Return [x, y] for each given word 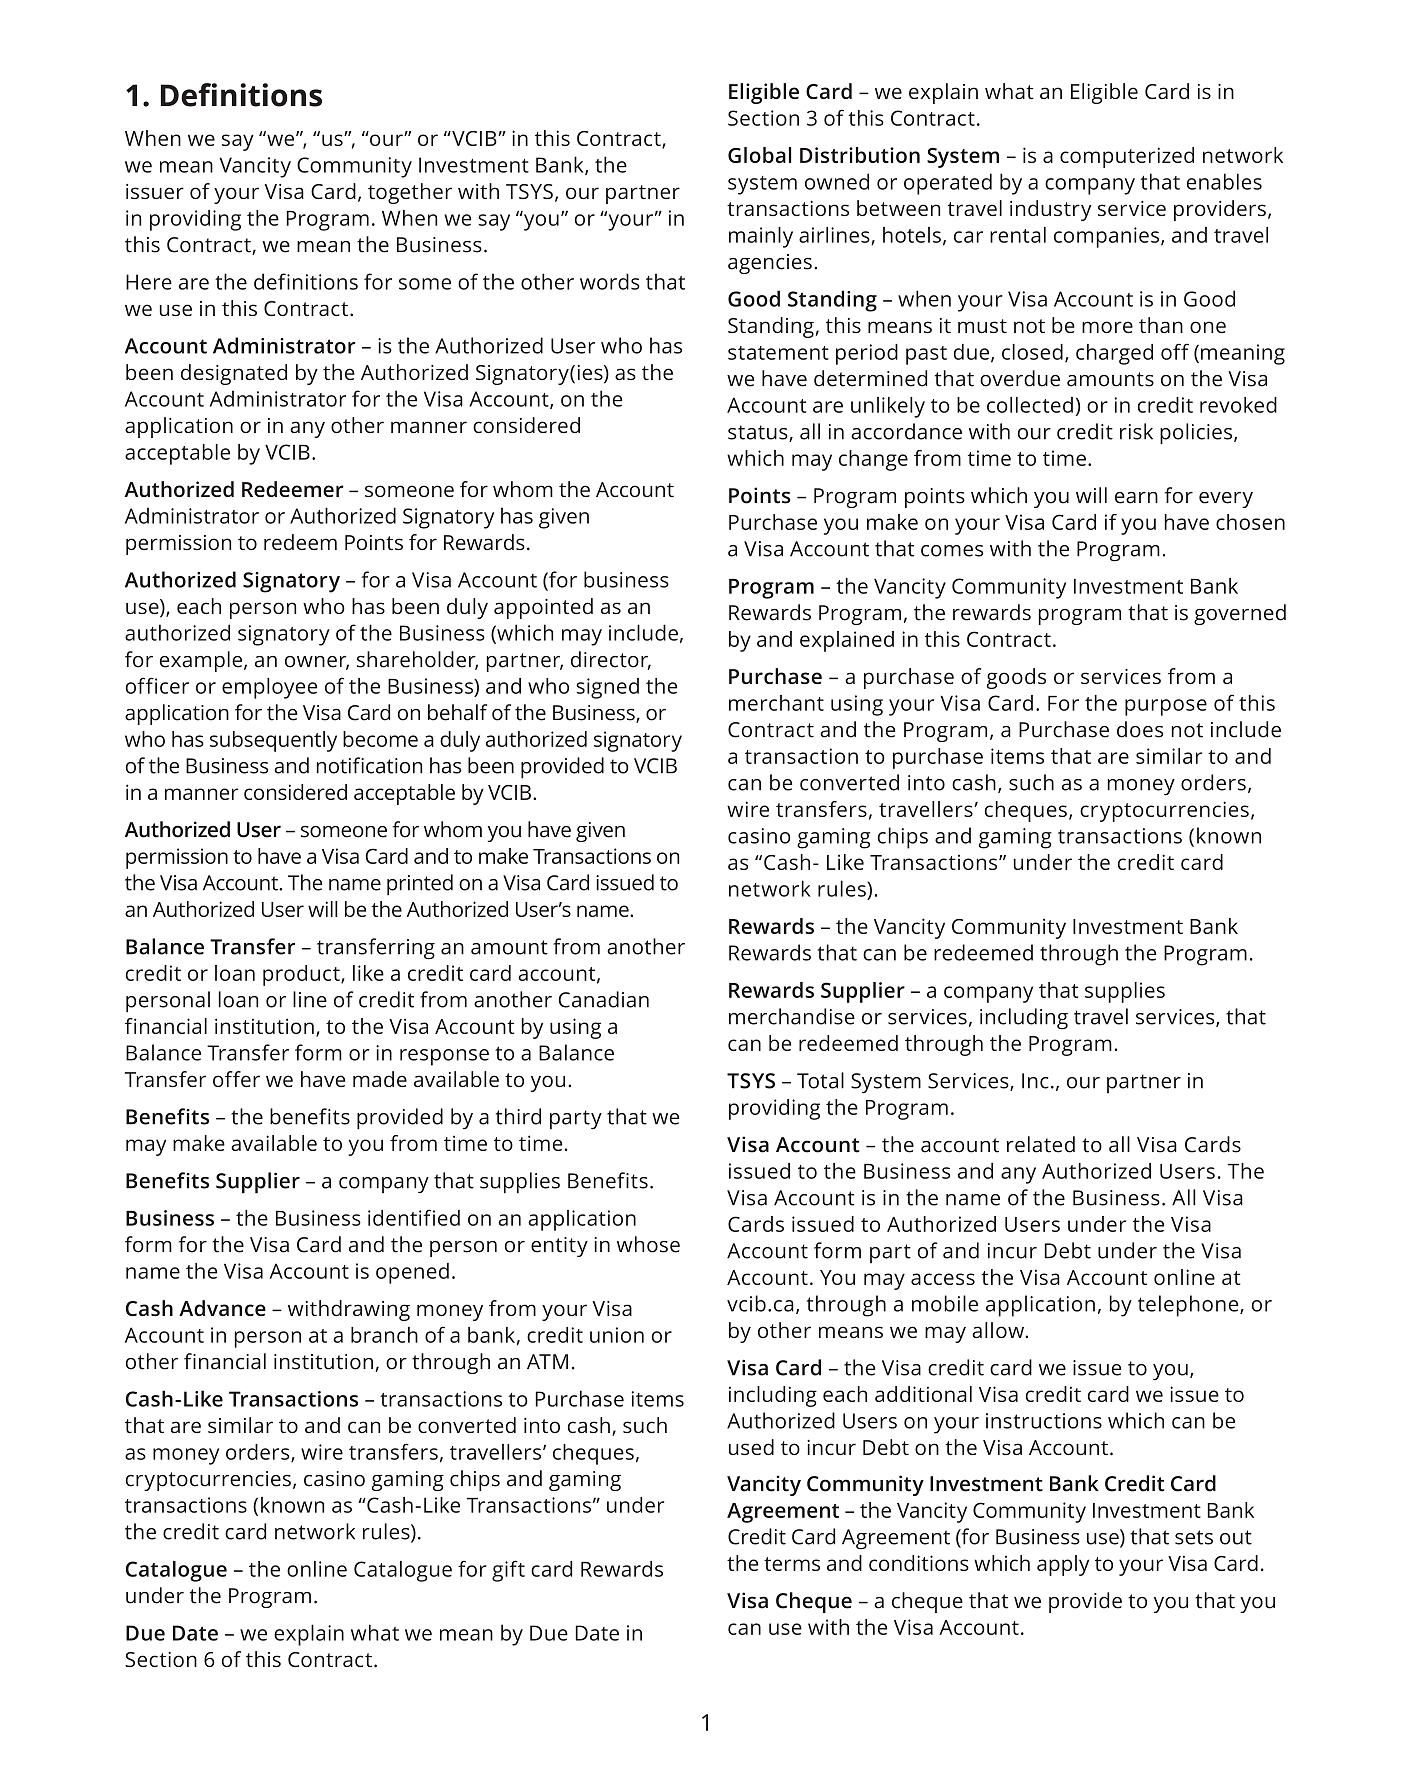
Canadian [603, 999]
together [410, 193]
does [1140, 729]
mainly [761, 237]
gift [508, 1571]
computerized [1127, 157]
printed [420, 885]
